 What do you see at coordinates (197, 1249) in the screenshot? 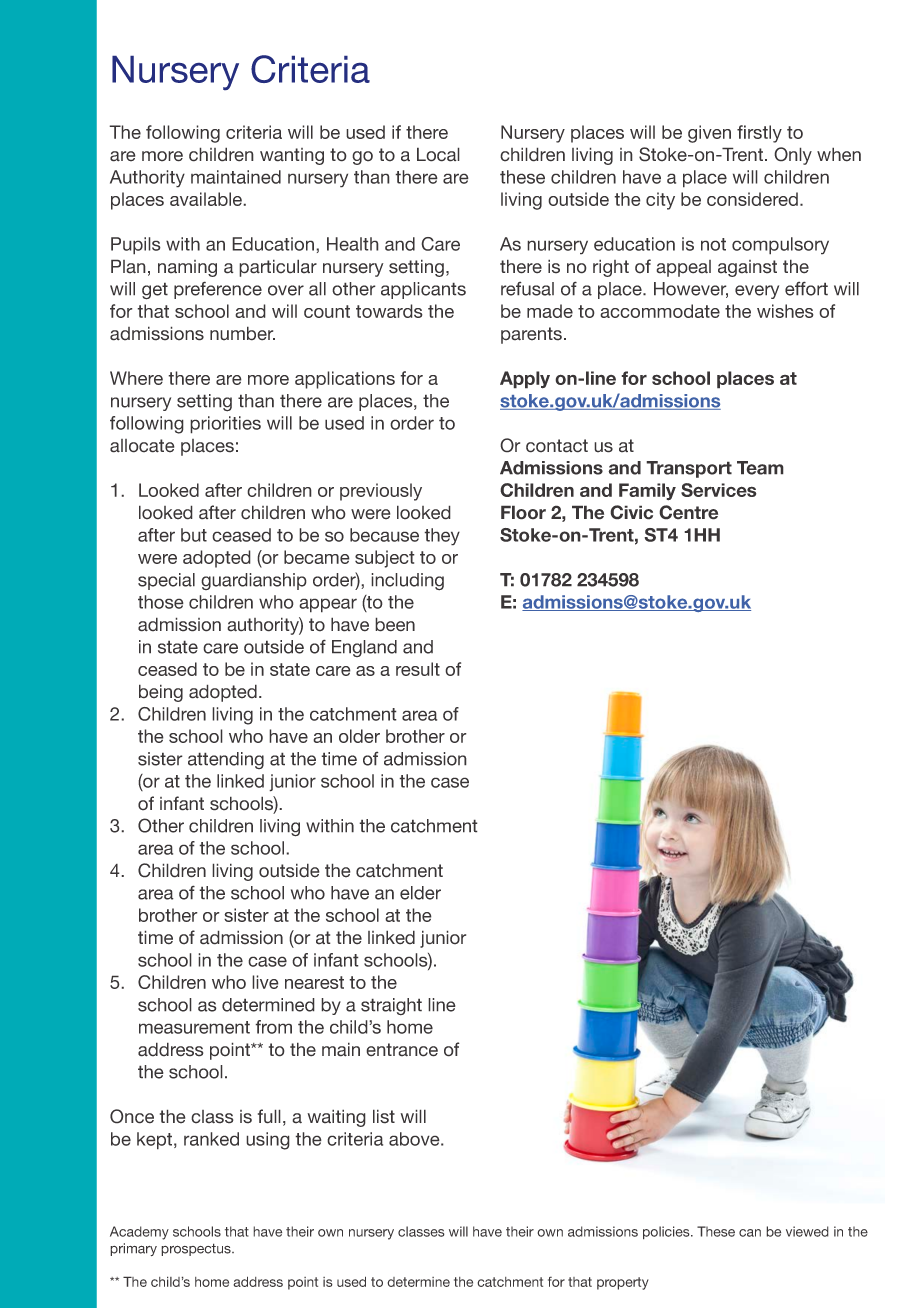
I see `prospectus` at bounding box center [197, 1249].
